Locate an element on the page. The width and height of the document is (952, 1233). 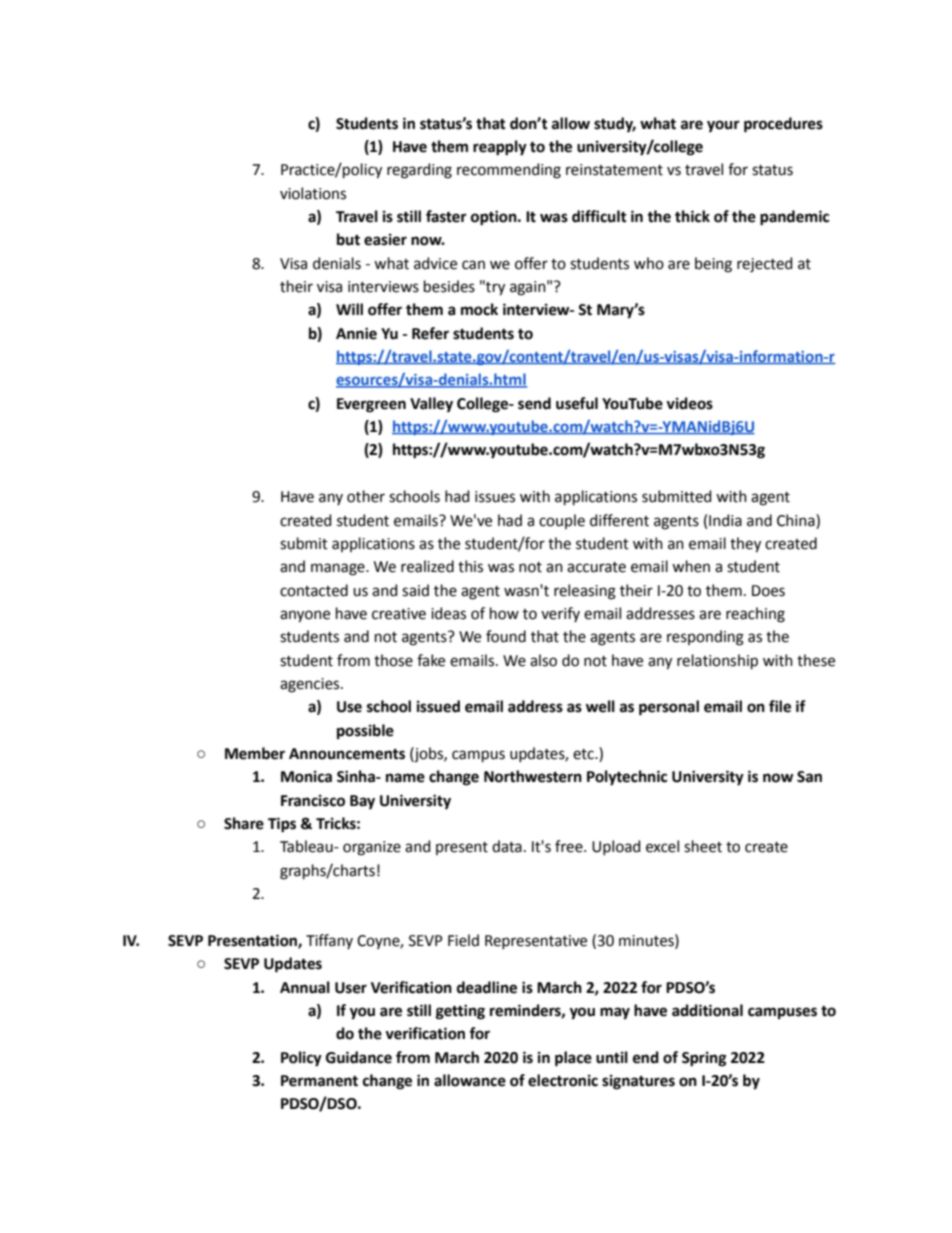
recommending is located at coordinates (509, 171).
